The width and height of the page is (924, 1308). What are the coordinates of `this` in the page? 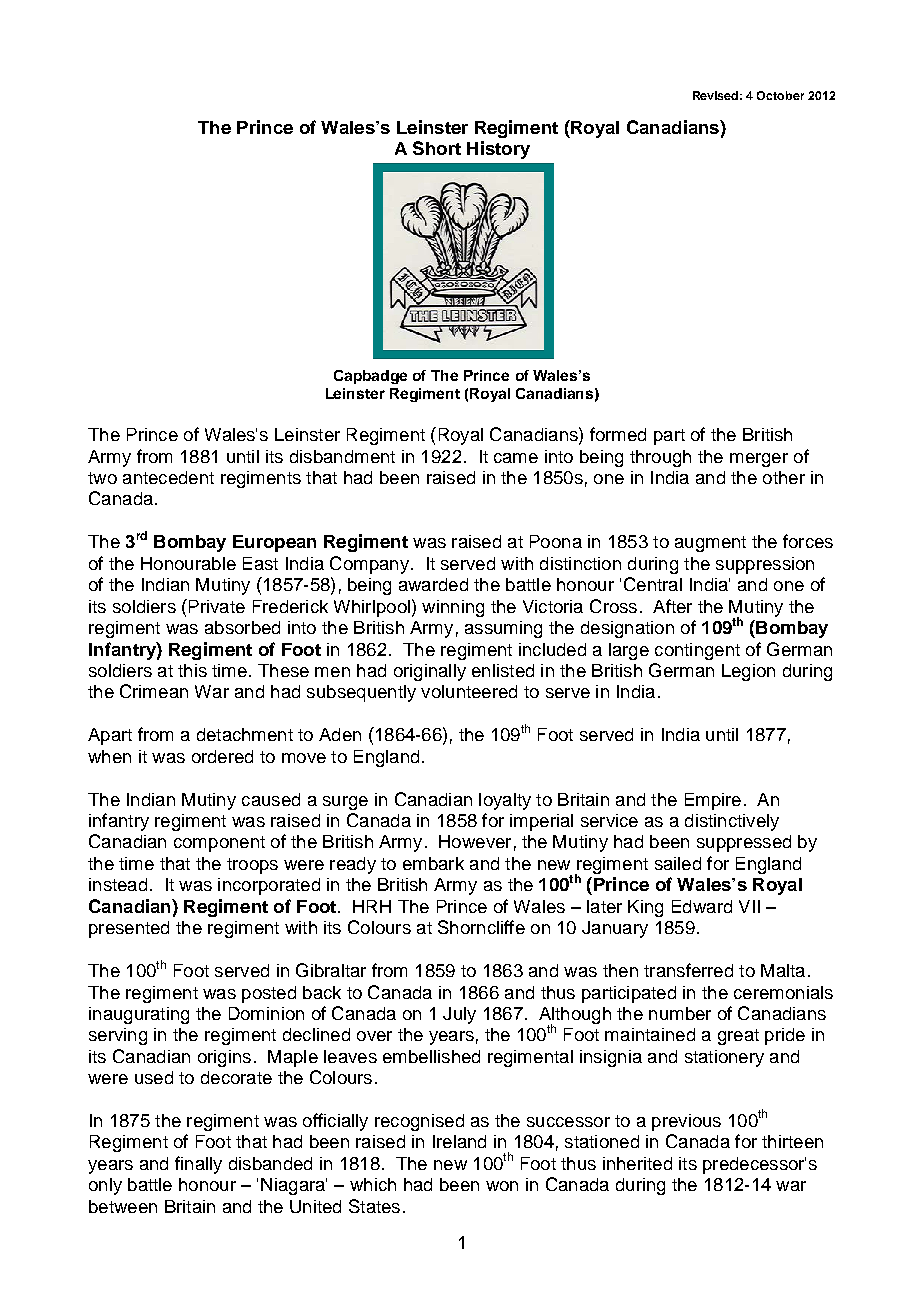 It's located at (192, 670).
